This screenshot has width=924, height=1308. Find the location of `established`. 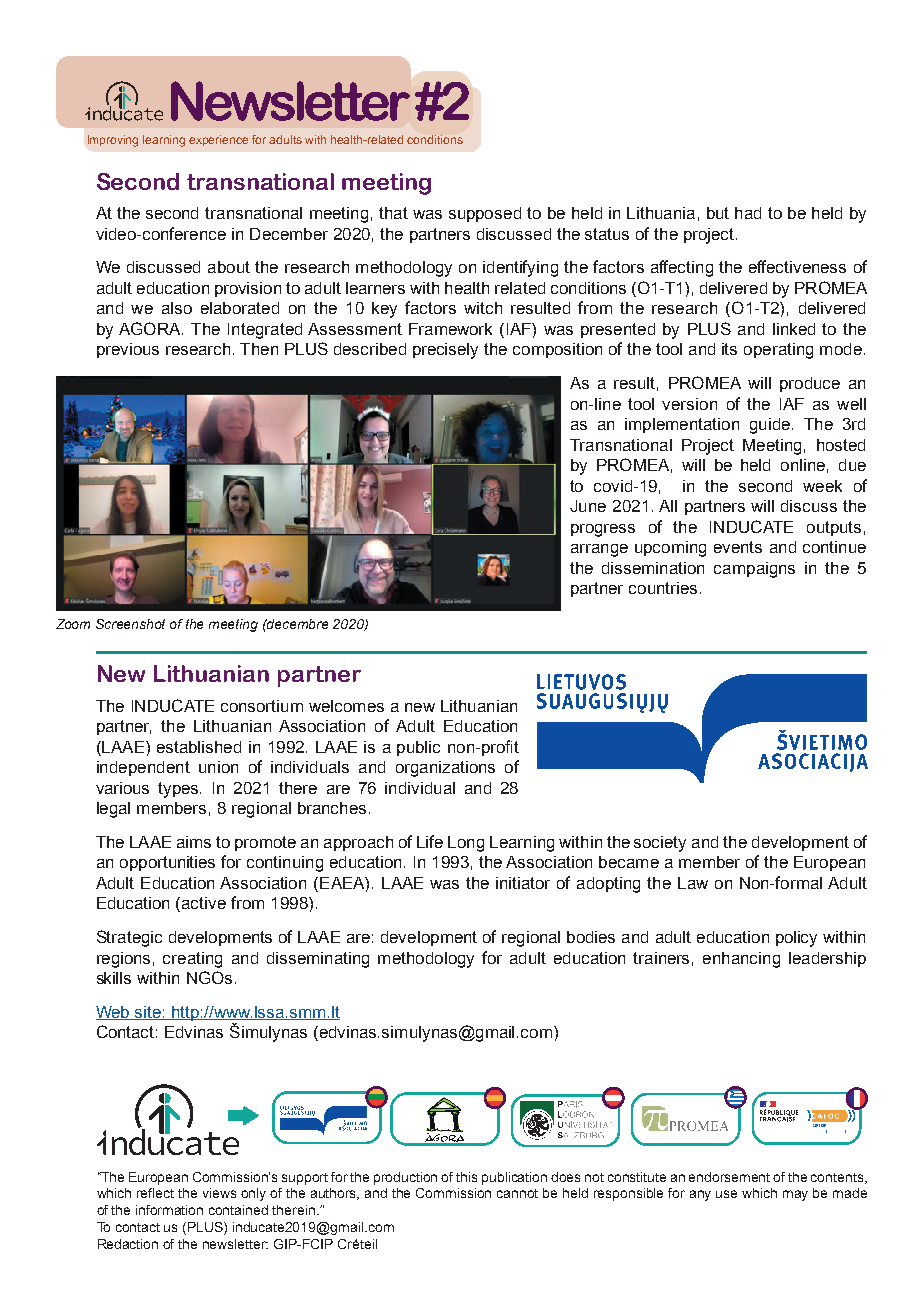

established is located at coordinates (199, 747).
